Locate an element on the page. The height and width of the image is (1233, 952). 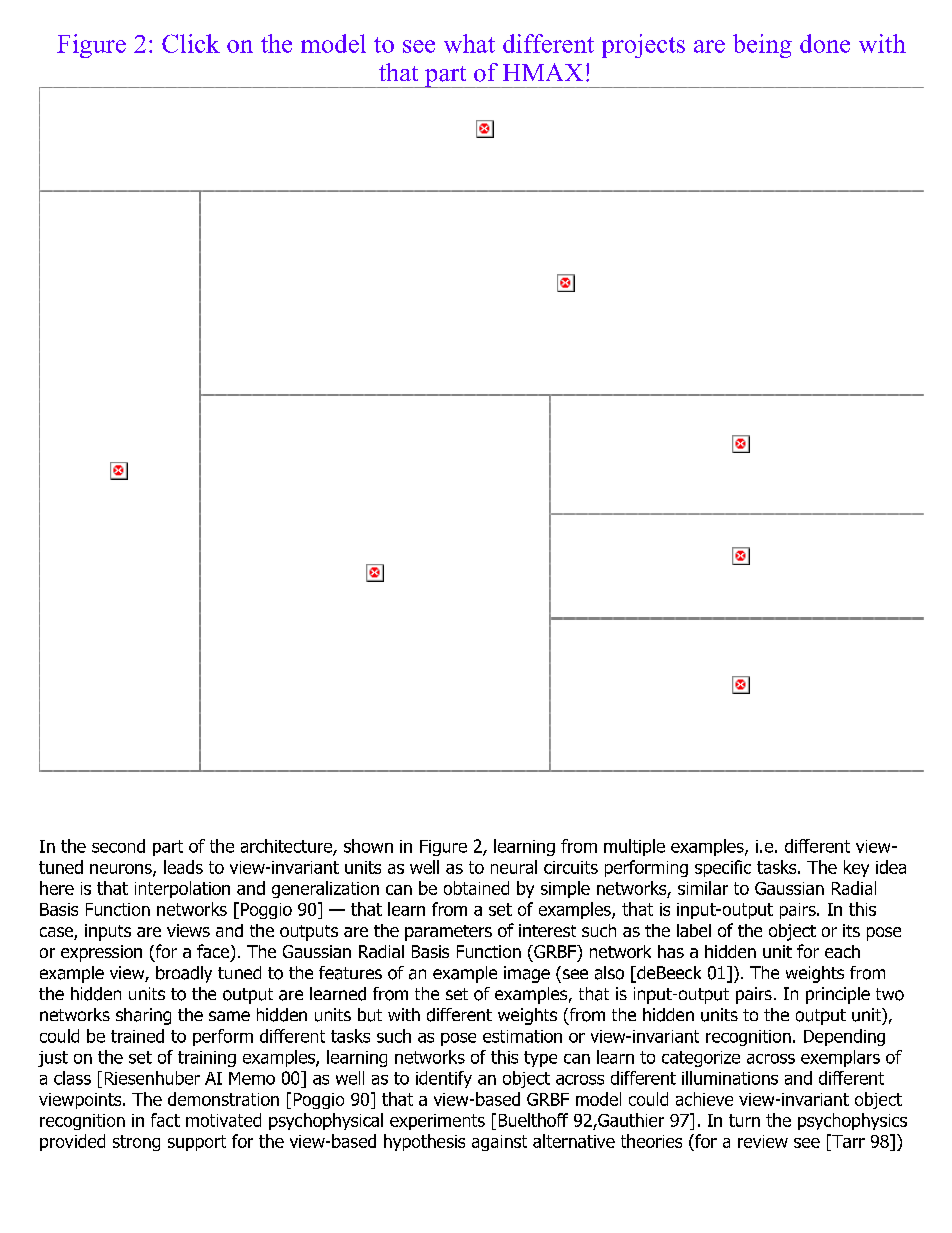
being is located at coordinates (762, 46).
